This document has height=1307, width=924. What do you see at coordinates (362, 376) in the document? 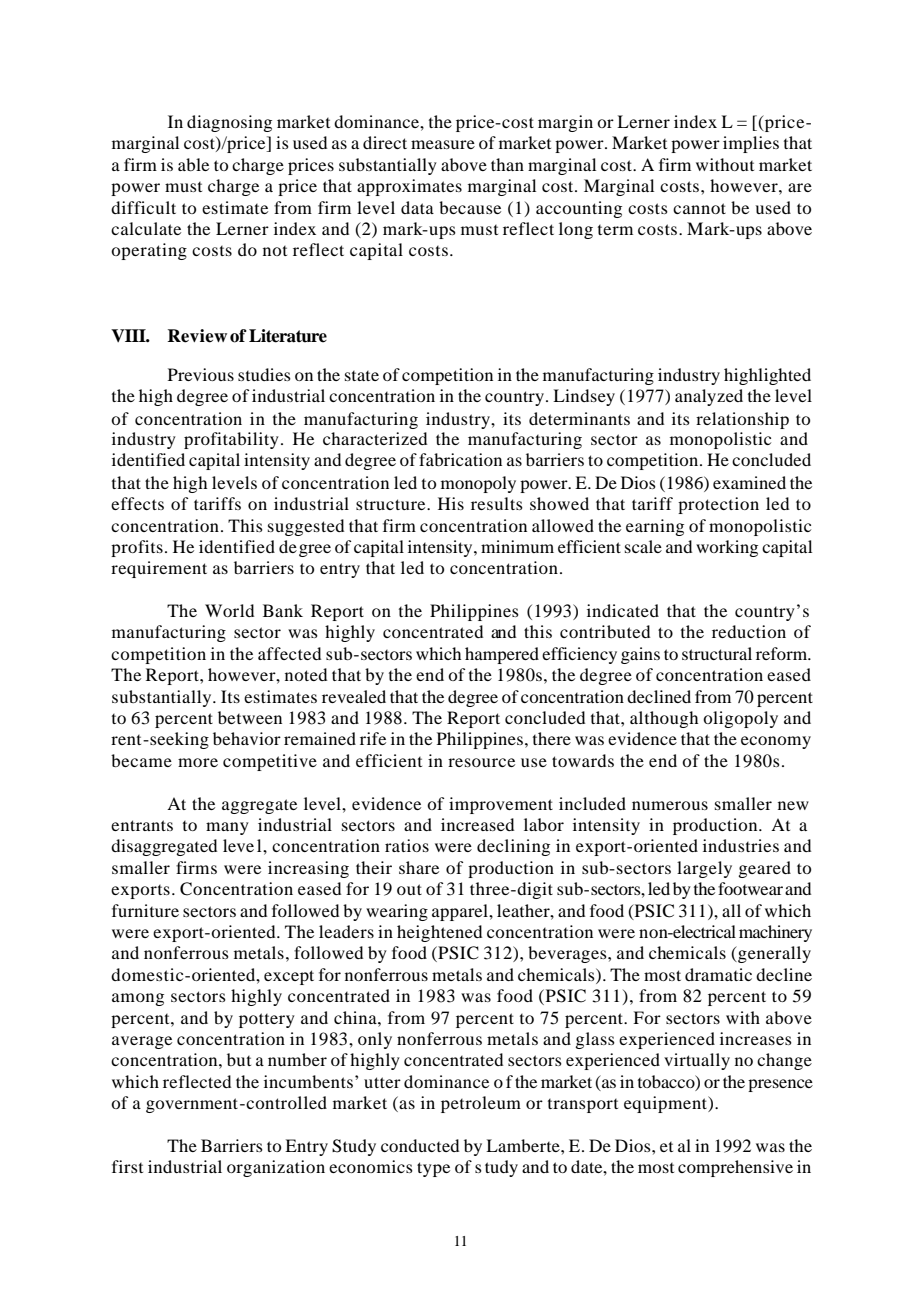
I see `state` at bounding box center [362, 376].
